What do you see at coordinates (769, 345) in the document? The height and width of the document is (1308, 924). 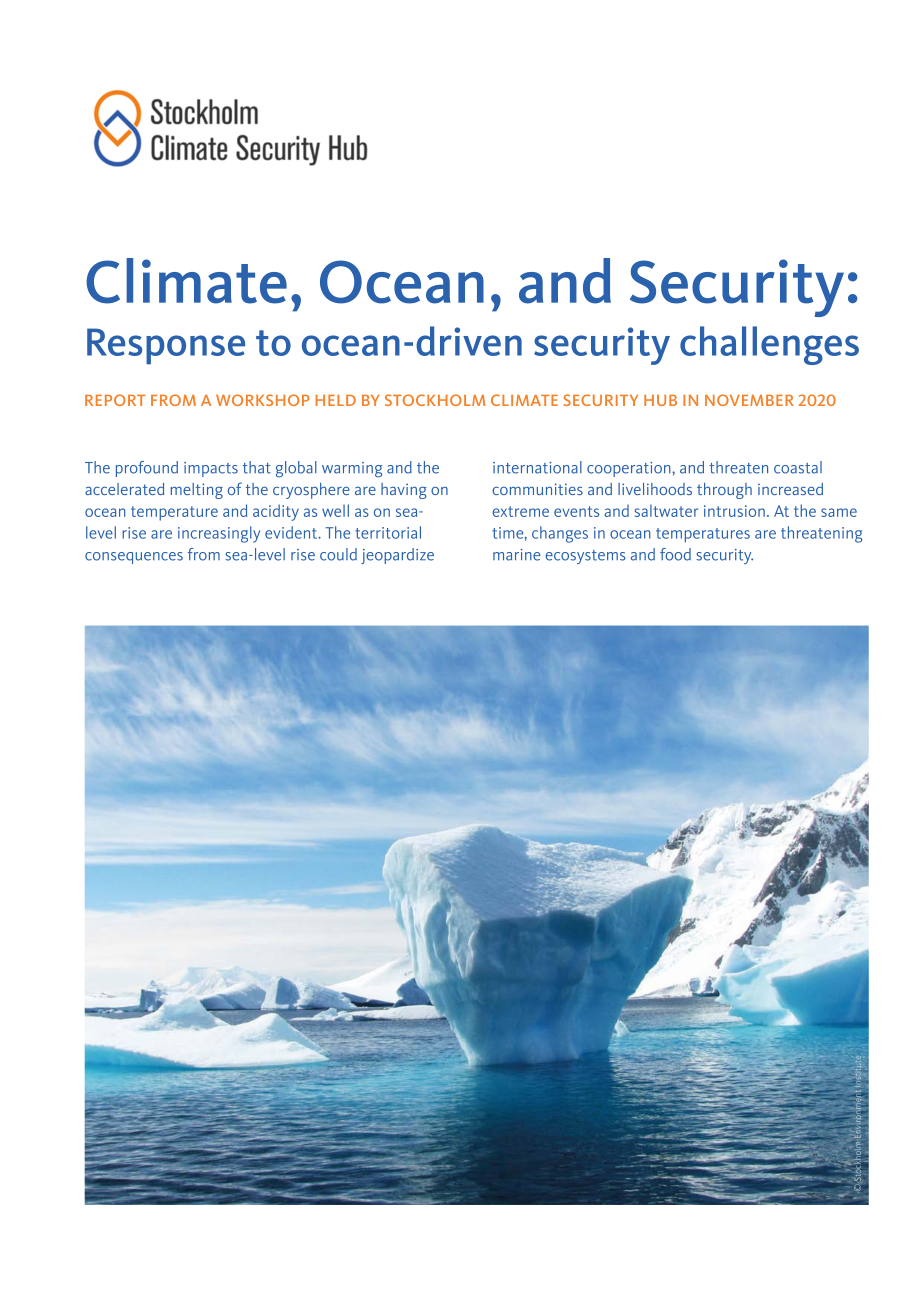 I see `challenges` at bounding box center [769, 345].
